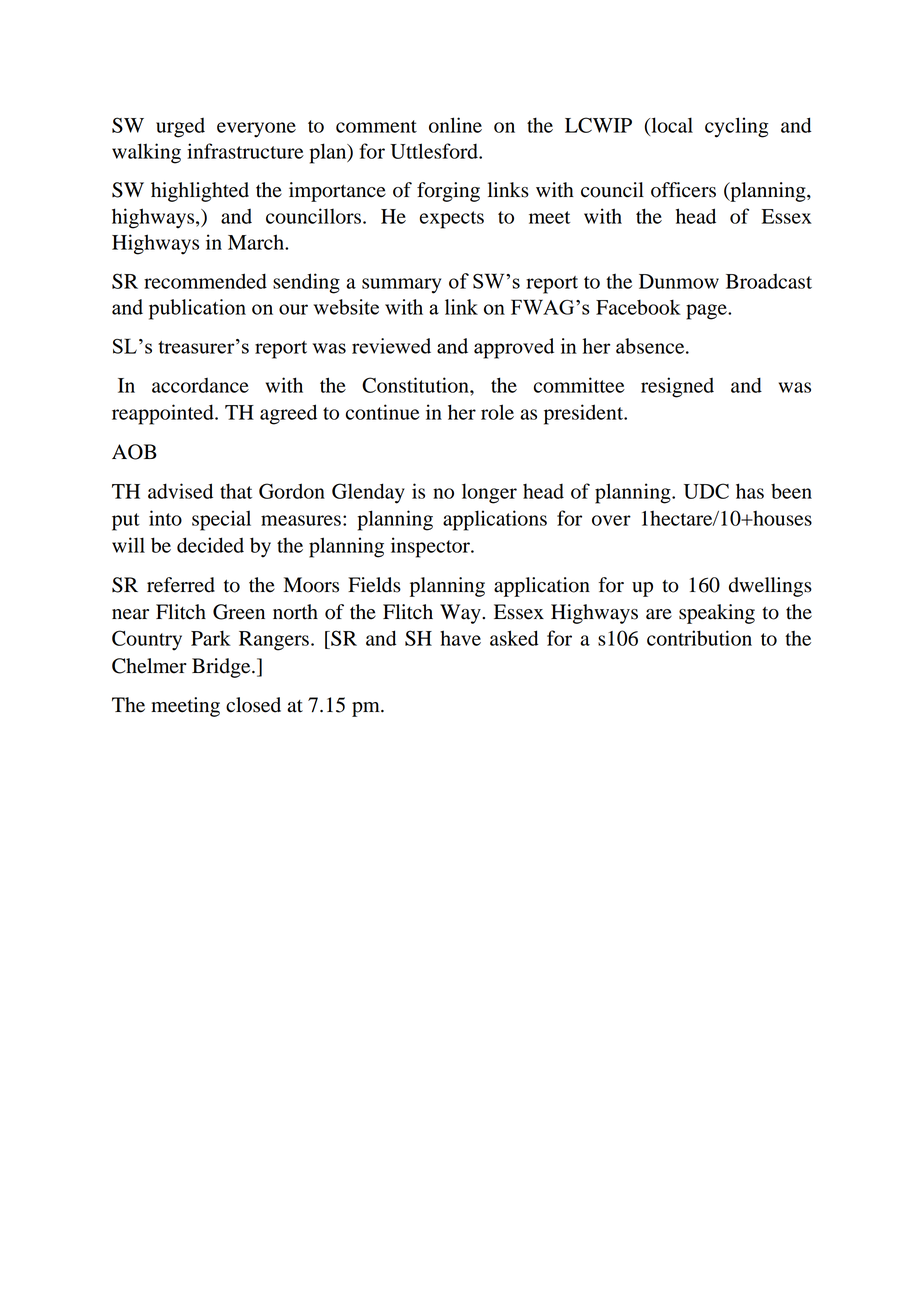 This document has width=924, height=1307. I want to click on online, so click(455, 125).
